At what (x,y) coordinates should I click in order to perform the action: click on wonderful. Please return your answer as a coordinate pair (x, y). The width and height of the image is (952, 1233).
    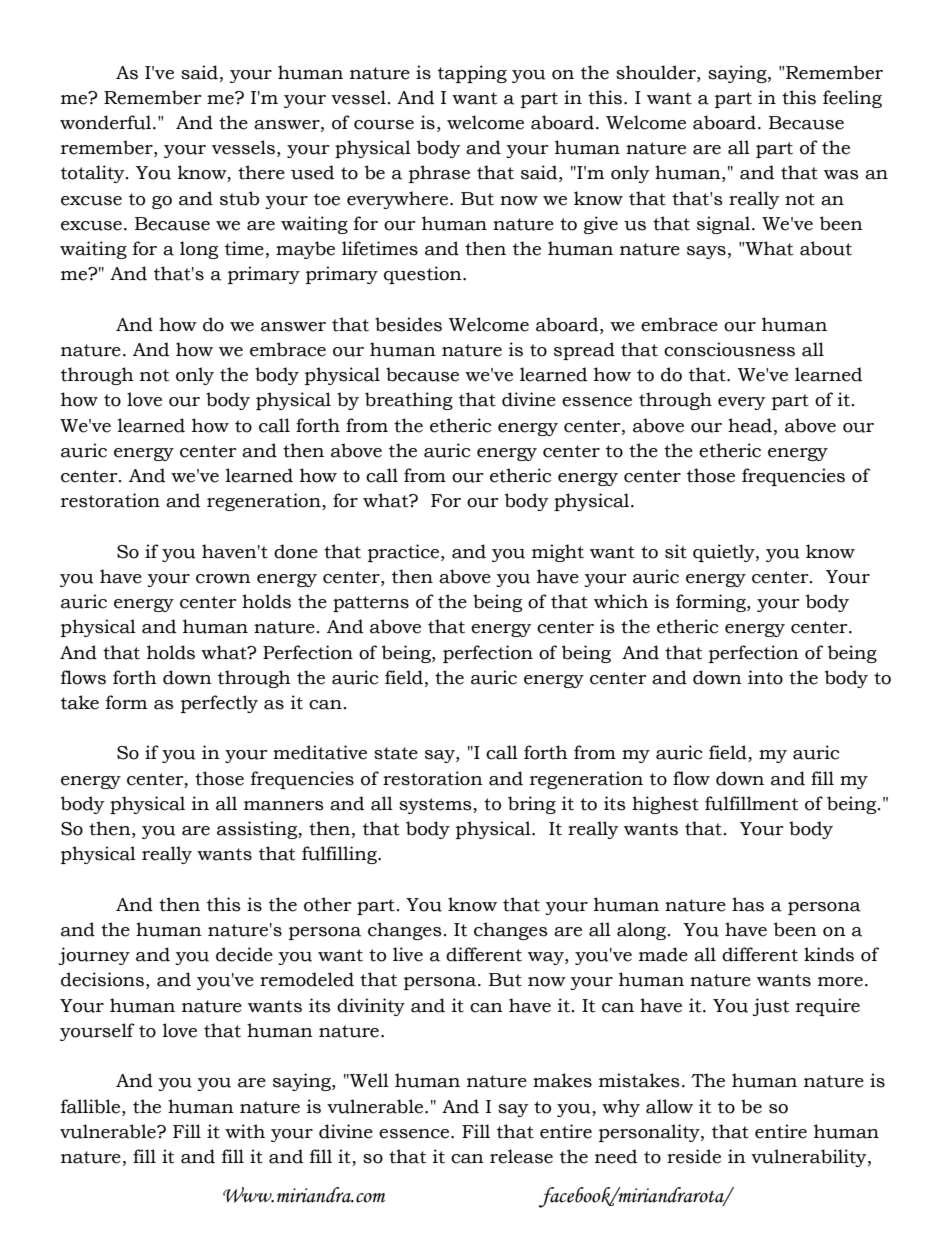
    Looking at the image, I should click on (107, 122).
